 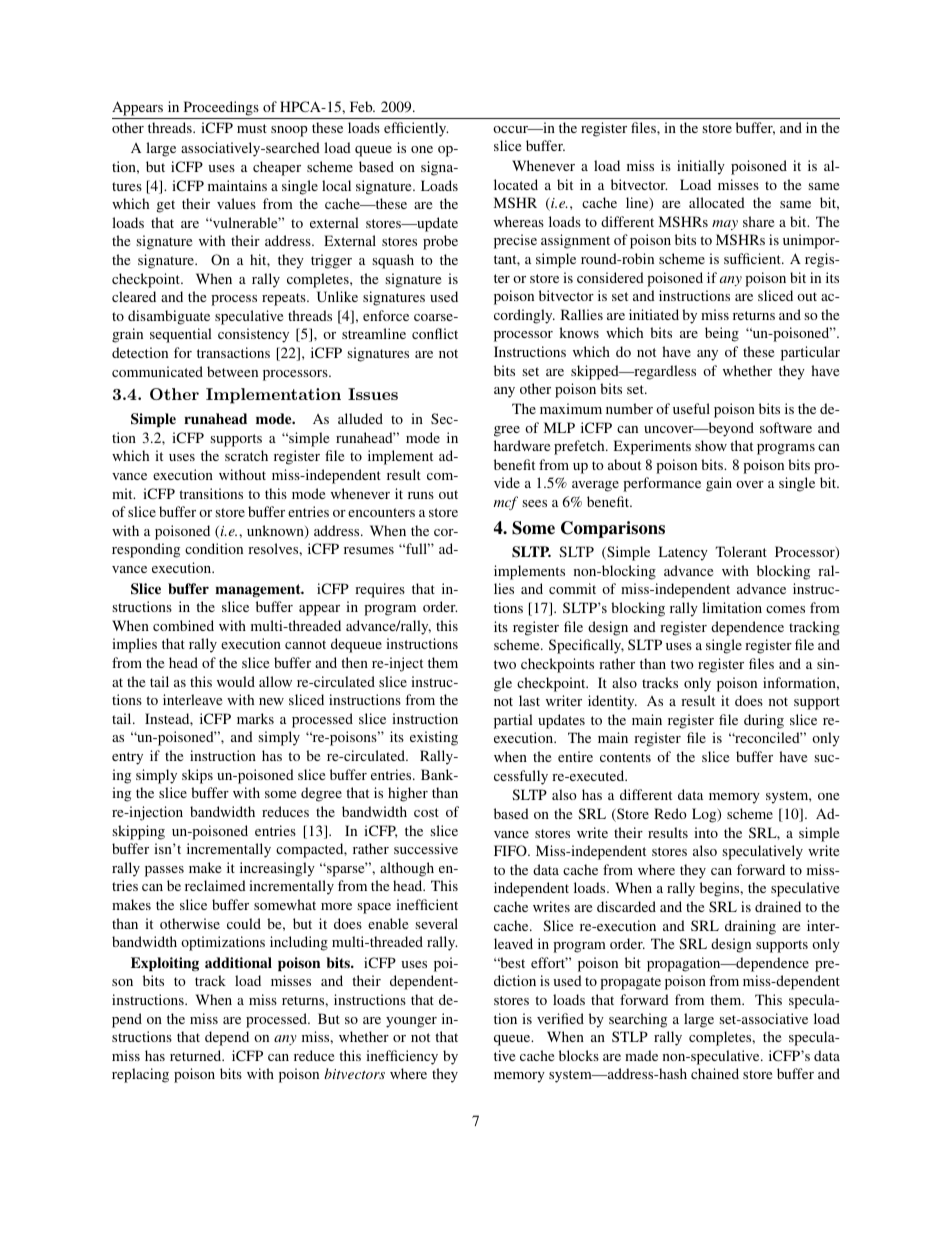 I want to click on returned, so click(x=197, y=1055).
